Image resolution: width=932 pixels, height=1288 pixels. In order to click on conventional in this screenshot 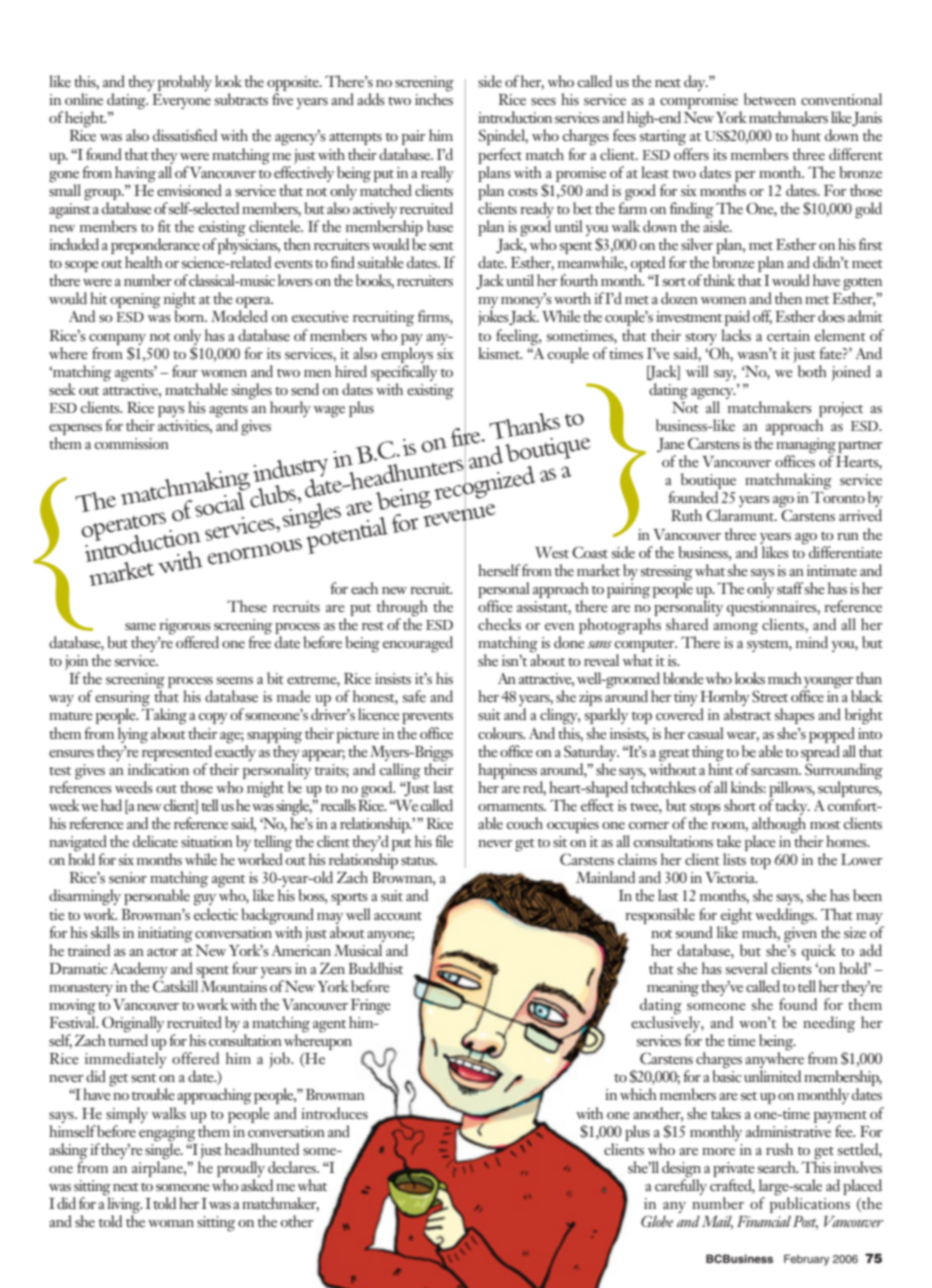, I will do `click(841, 99)`.
